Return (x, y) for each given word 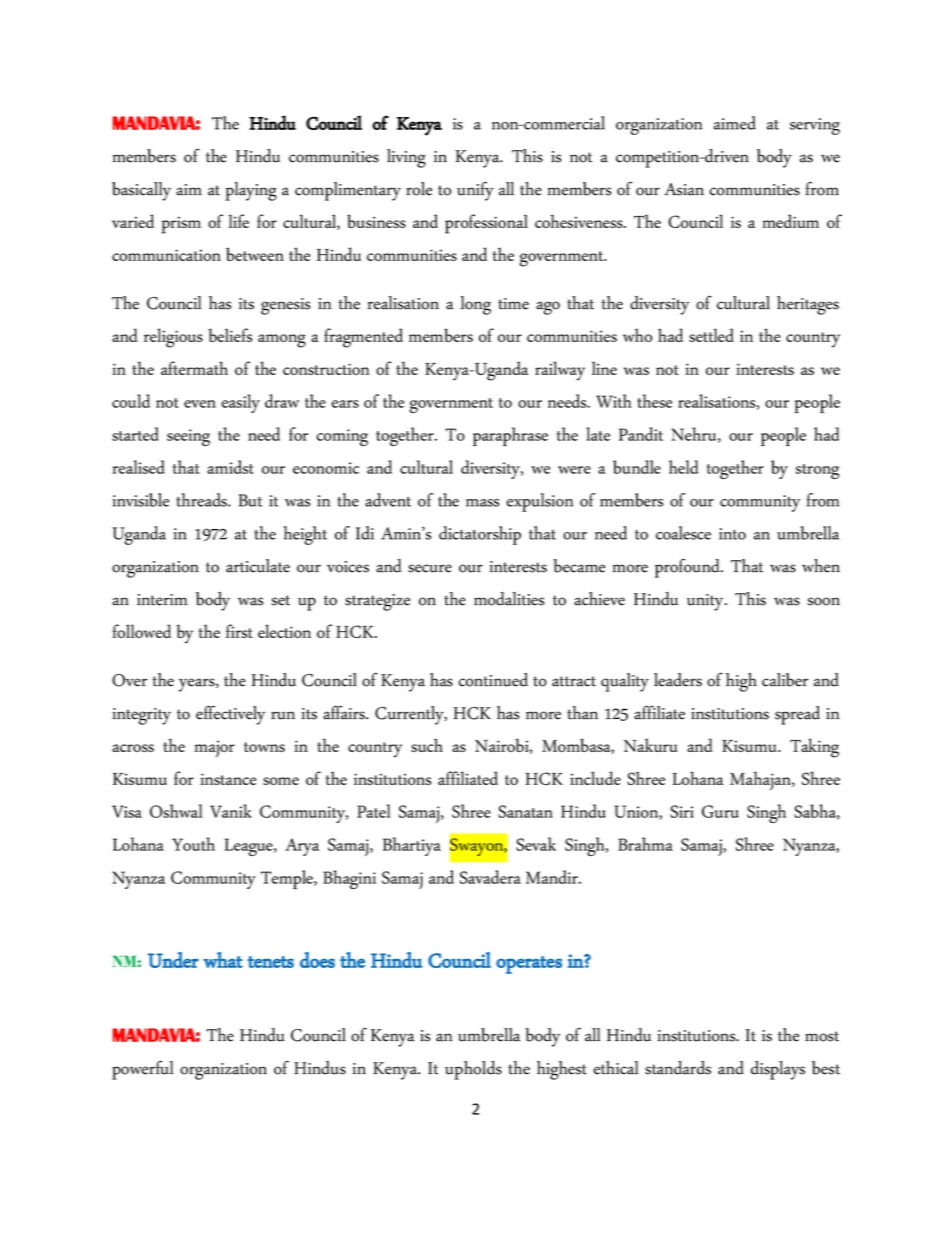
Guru (720, 811)
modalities (509, 599)
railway (560, 371)
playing (251, 191)
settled (711, 335)
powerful (143, 1070)
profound (688, 568)
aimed (735, 123)
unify (475, 191)
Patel (374, 811)
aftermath (194, 368)
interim (162, 600)
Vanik (231, 811)
